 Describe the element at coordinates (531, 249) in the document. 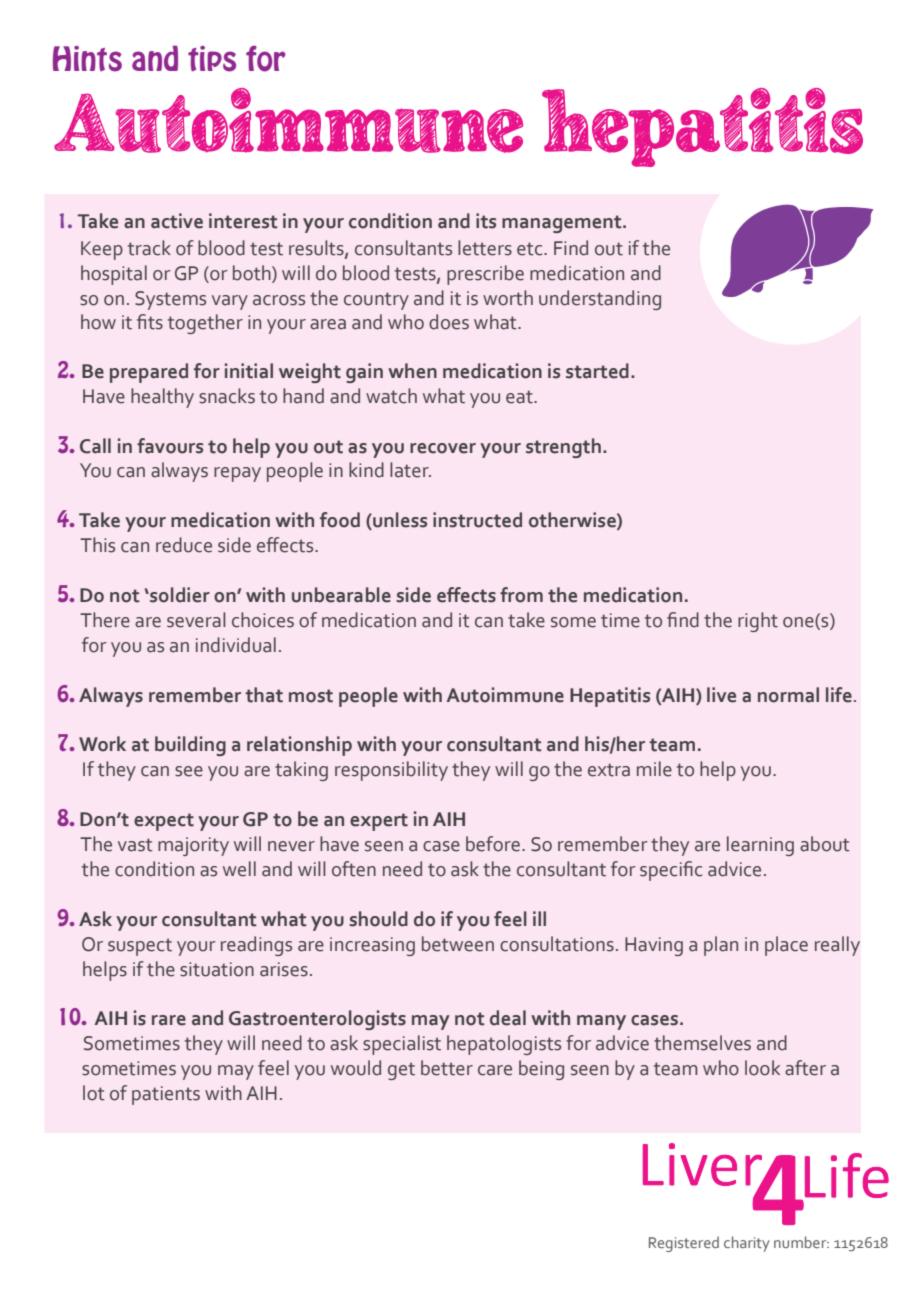

I see `etc` at that location.
